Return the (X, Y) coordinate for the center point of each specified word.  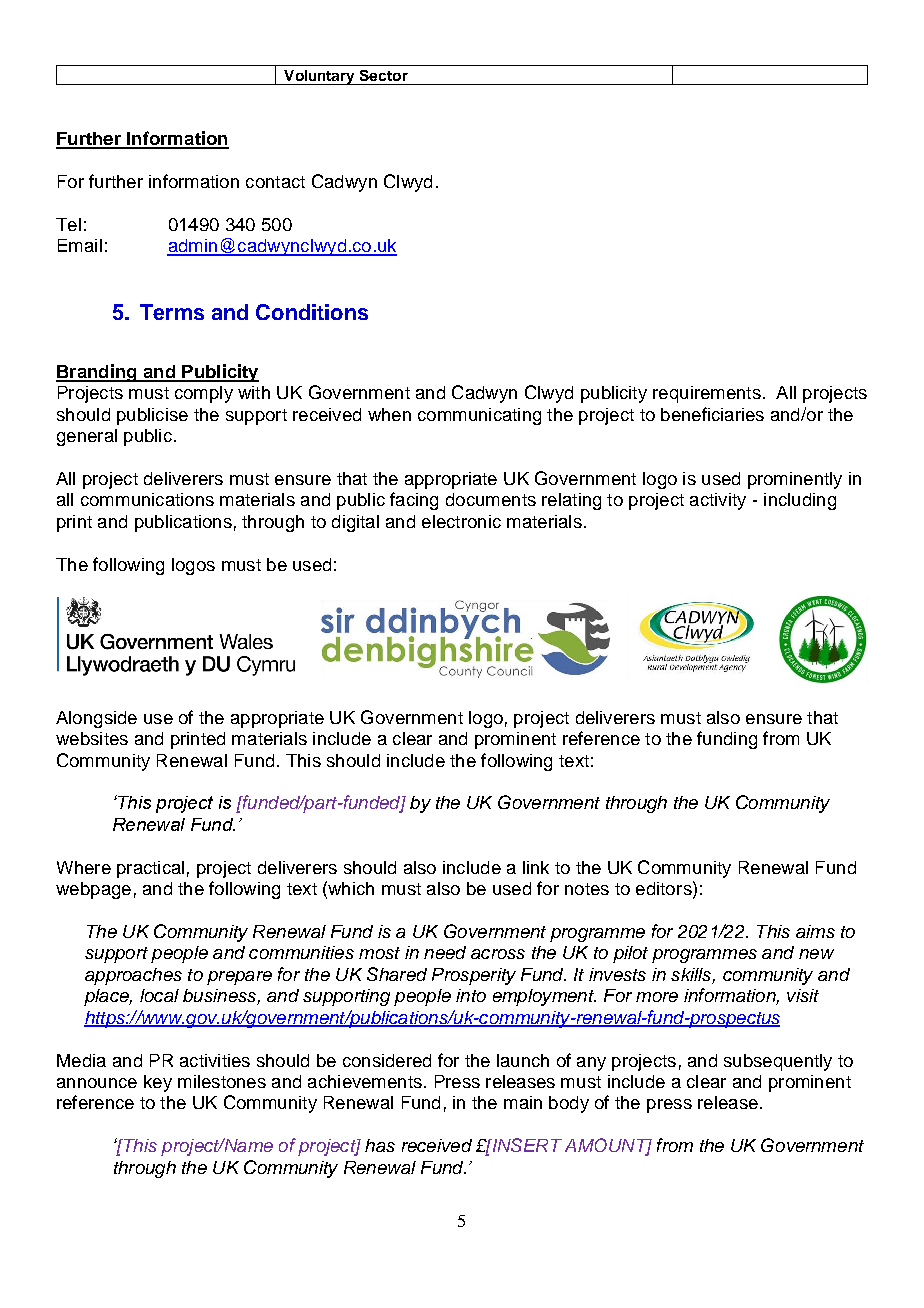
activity (718, 501)
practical (150, 869)
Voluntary (320, 77)
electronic (461, 521)
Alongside (96, 719)
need (445, 952)
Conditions (312, 312)
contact (275, 182)
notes (587, 889)
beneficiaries (712, 414)
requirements (707, 394)
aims (815, 931)
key (158, 1083)
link (536, 867)
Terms (172, 312)
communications (147, 499)
